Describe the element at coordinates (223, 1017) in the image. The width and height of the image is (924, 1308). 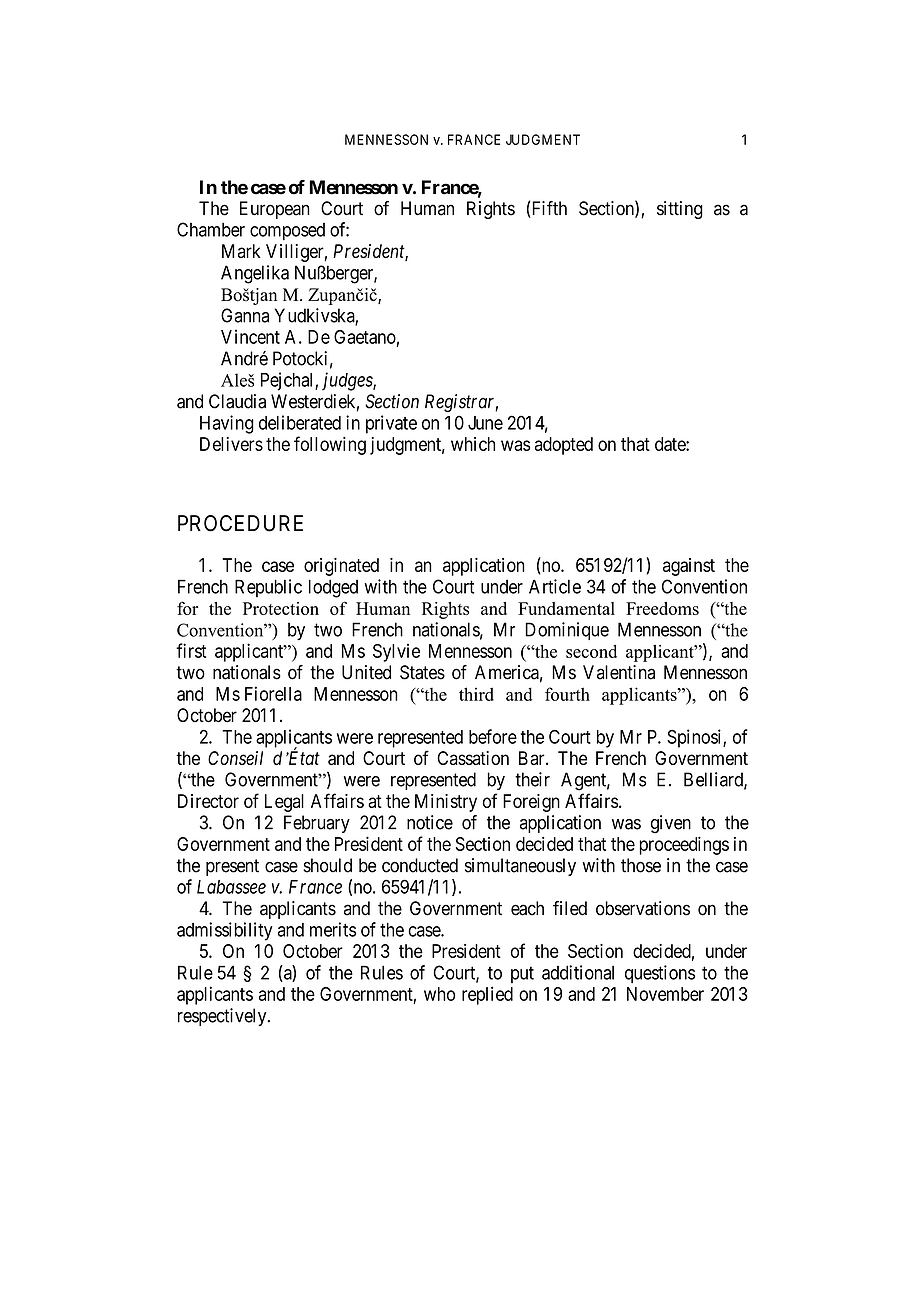
I see `respectively` at that location.
